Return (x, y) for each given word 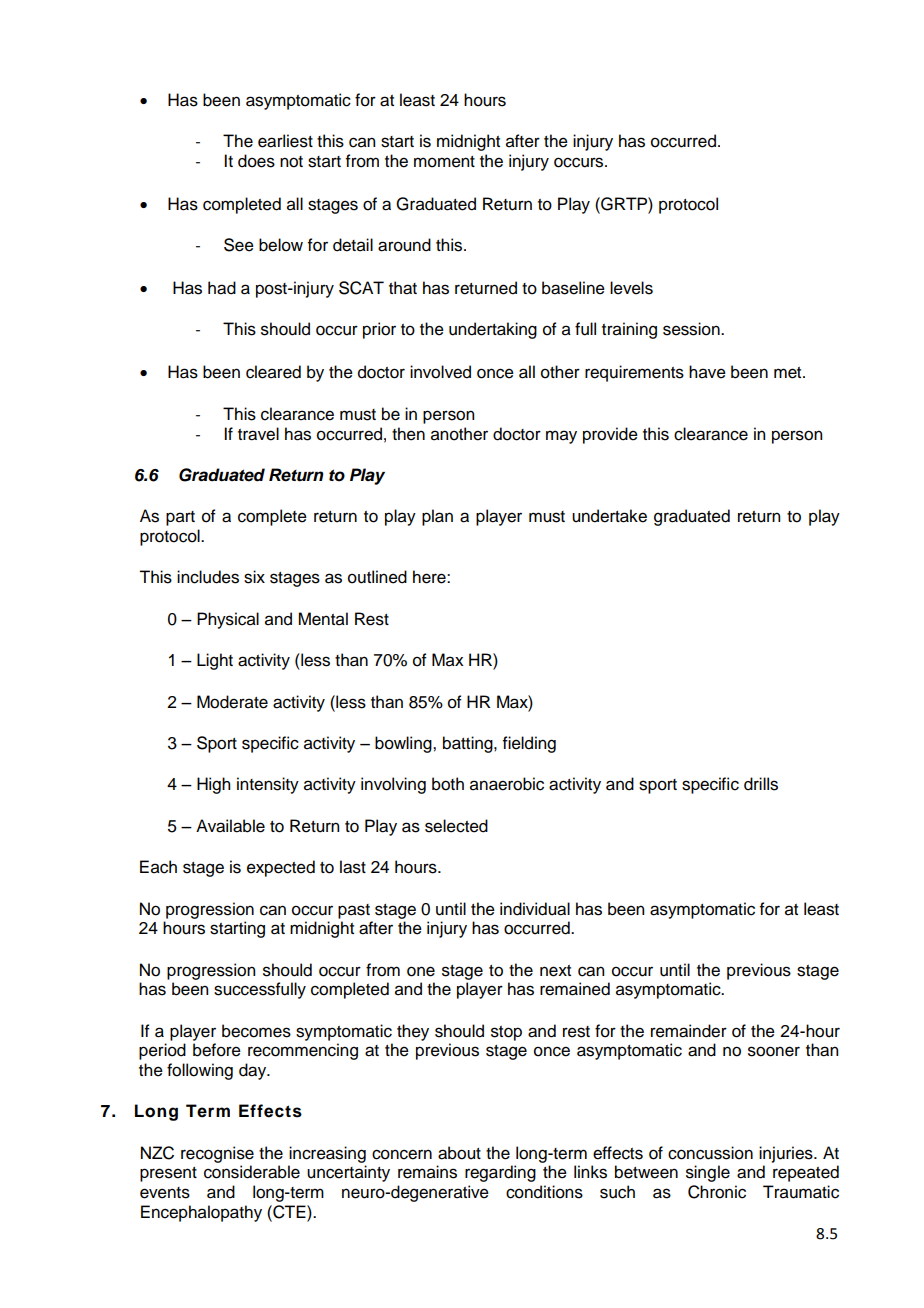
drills (761, 784)
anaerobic (507, 784)
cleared (273, 372)
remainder (689, 1031)
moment (444, 162)
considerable (252, 1172)
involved (440, 372)
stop (506, 1033)
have (707, 372)
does (256, 161)
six (254, 577)
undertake (609, 516)
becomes (256, 1031)
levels (631, 288)
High (213, 785)
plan (437, 517)
